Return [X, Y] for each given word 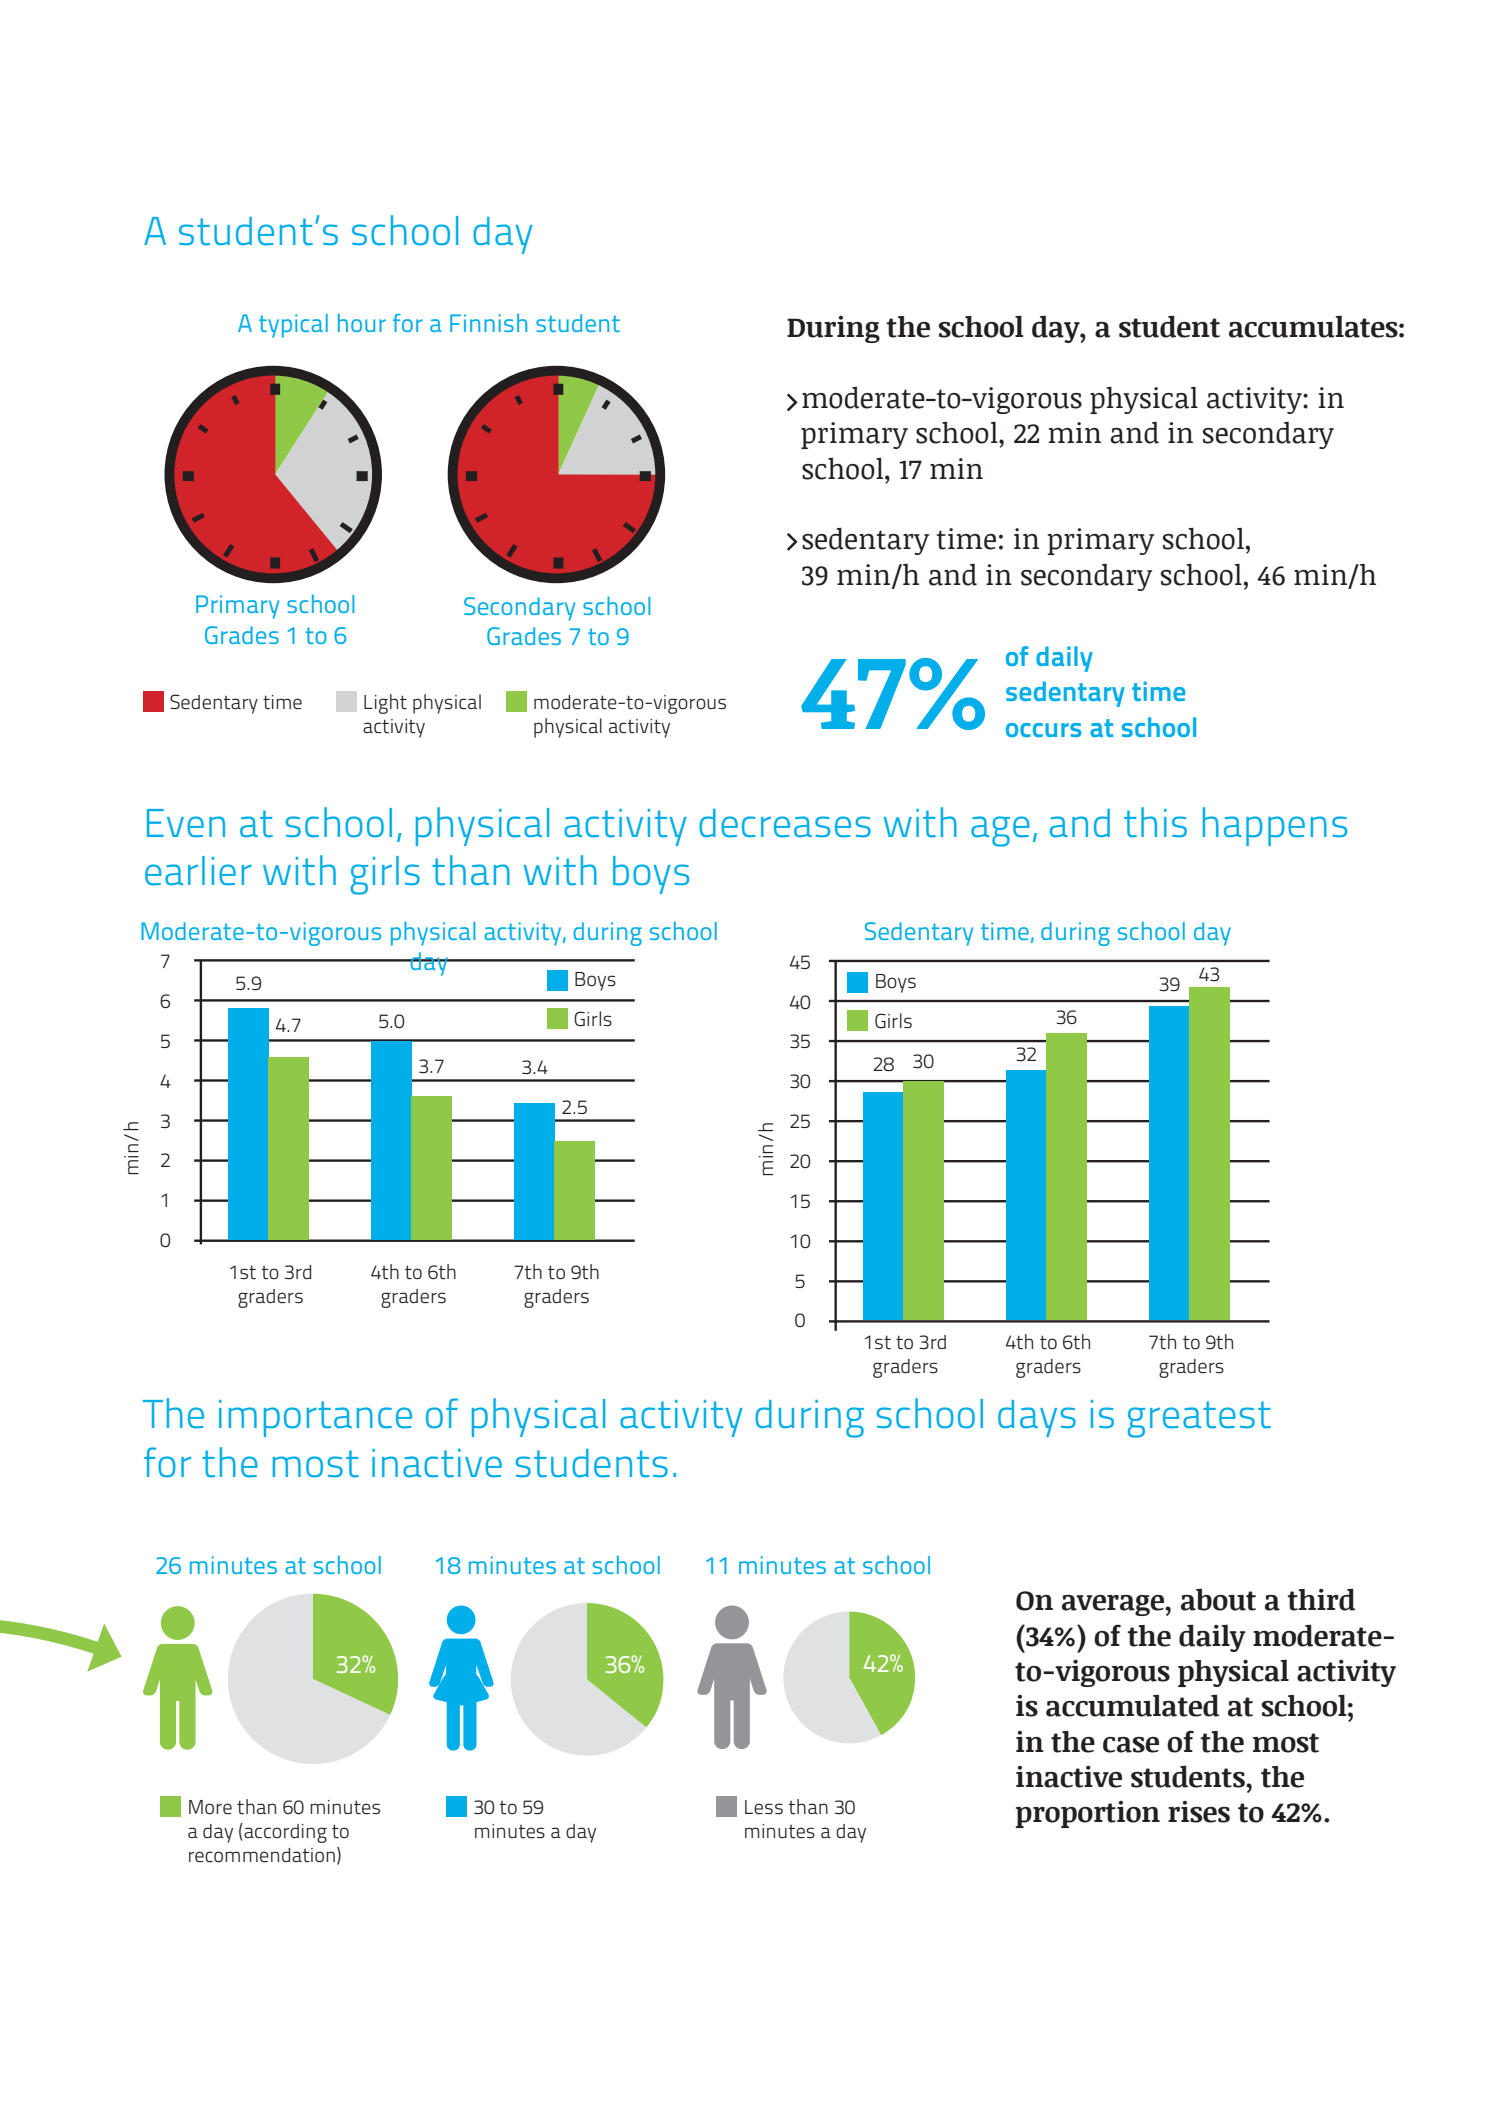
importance [315, 1418]
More [210, 1807]
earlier [198, 871]
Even [186, 823]
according [284, 1833]
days [1037, 1418]
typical [293, 326]
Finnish [488, 322]
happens [1275, 826]
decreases [785, 823]
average [1114, 1605]
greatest [1199, 1419]
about [1218, 1600]
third [1321, 1599]
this [1155, 822]
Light [385, 704]
